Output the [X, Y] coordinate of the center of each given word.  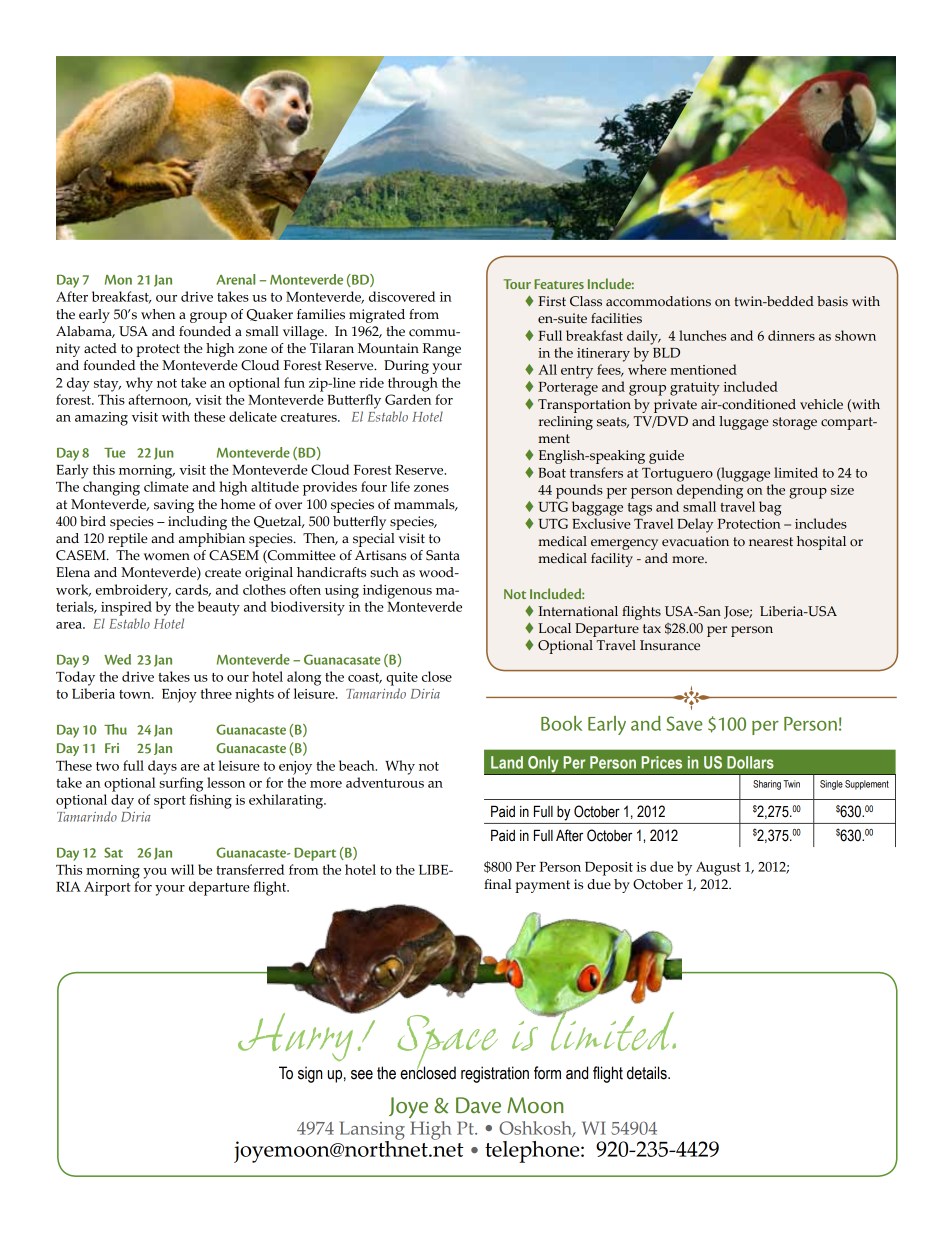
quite [402, 679]
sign [310, 1074]
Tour [517, 284]
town [136, 694]
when [158, 314]
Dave [478, 1105]
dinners [791, 335]
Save [684, 723]
